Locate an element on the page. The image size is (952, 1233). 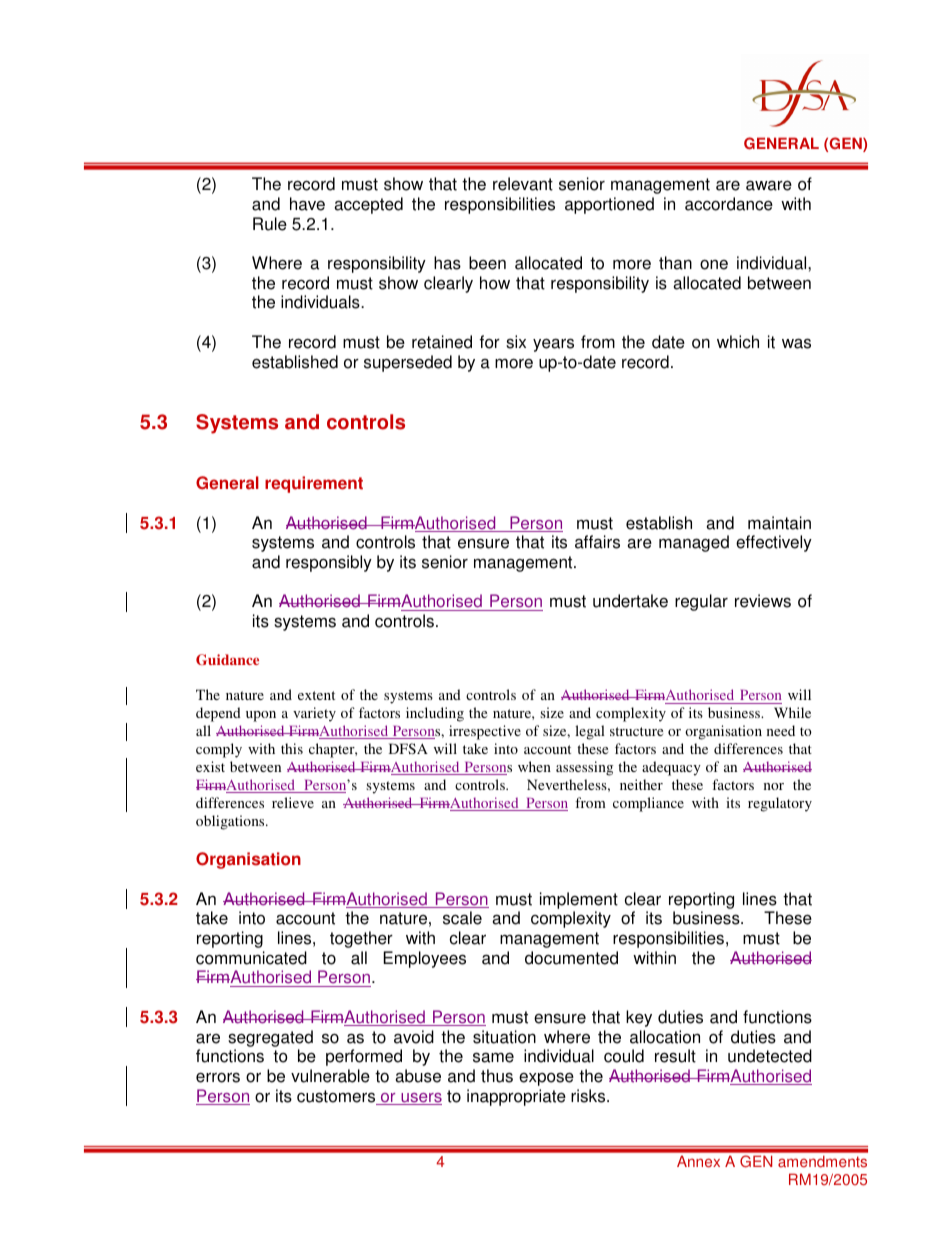
inappropriate is located at coordinates (516, 1097).
